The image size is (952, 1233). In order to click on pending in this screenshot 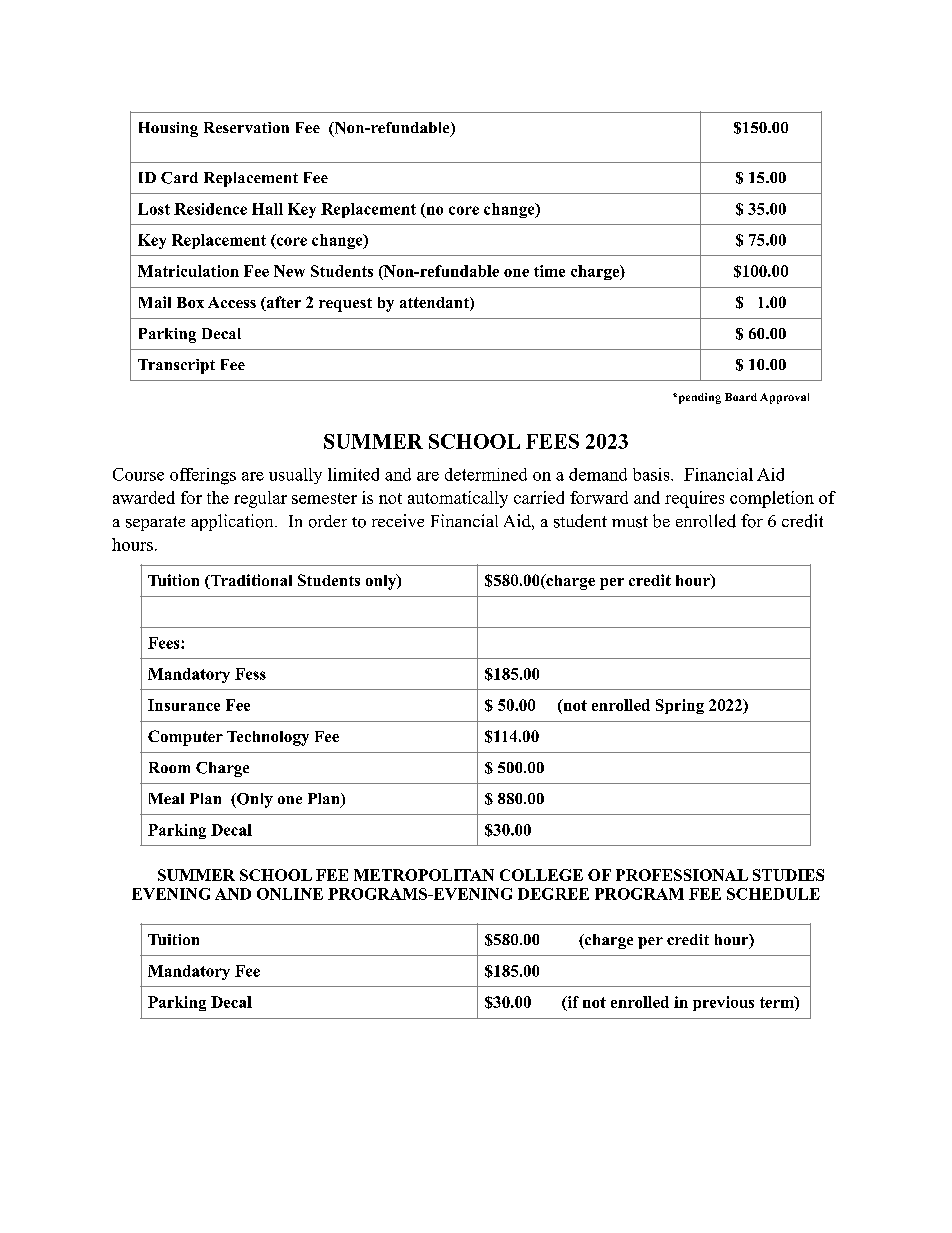, I will do `click(698, 398)`.
